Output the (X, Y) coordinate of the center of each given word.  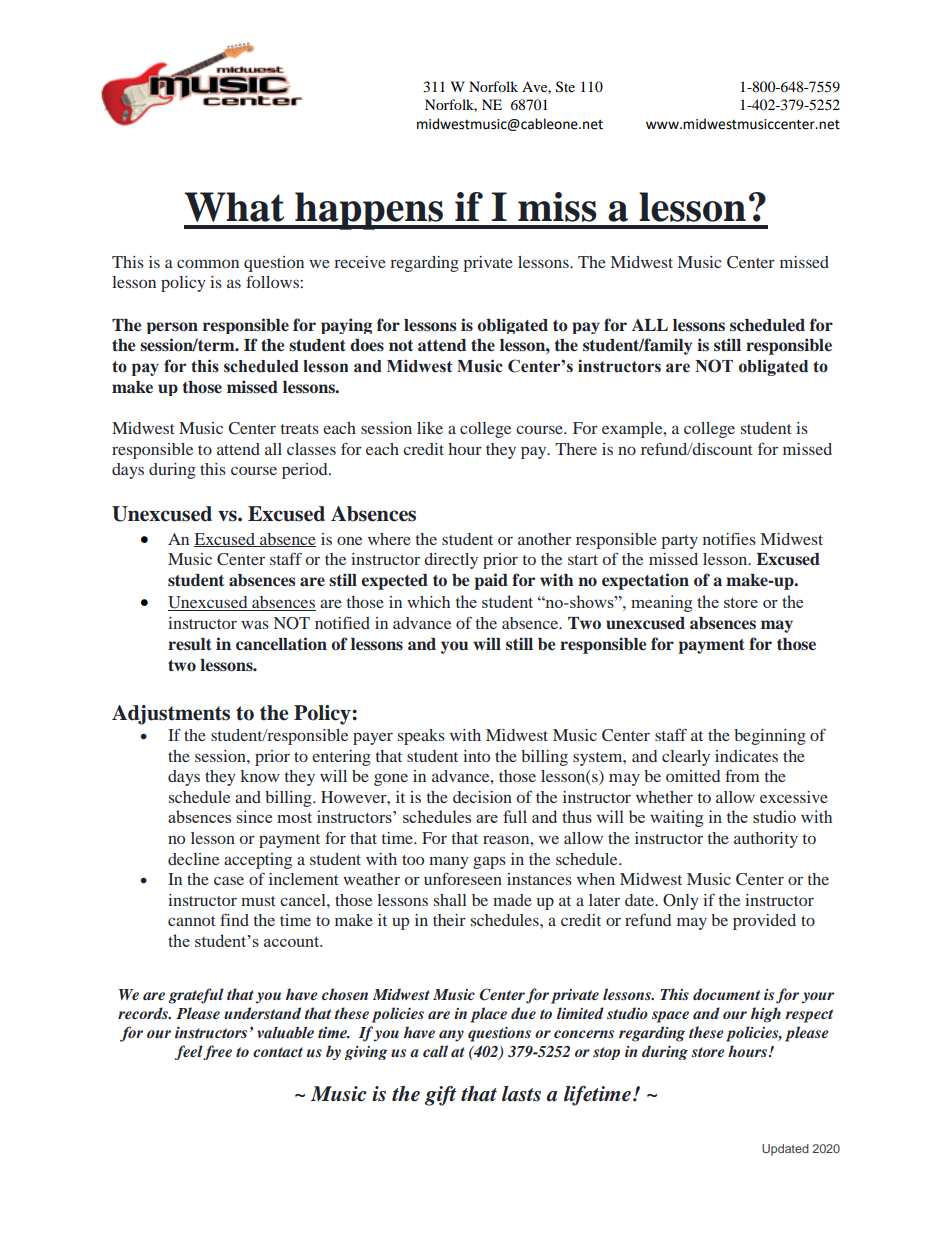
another (544, 539)
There (576, 449)
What (234, 207)
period (306, 471)
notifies (729, 538)
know (260, 776)
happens (369, 211)
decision (482, 797)
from (742, 776)
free (217, 1052)
